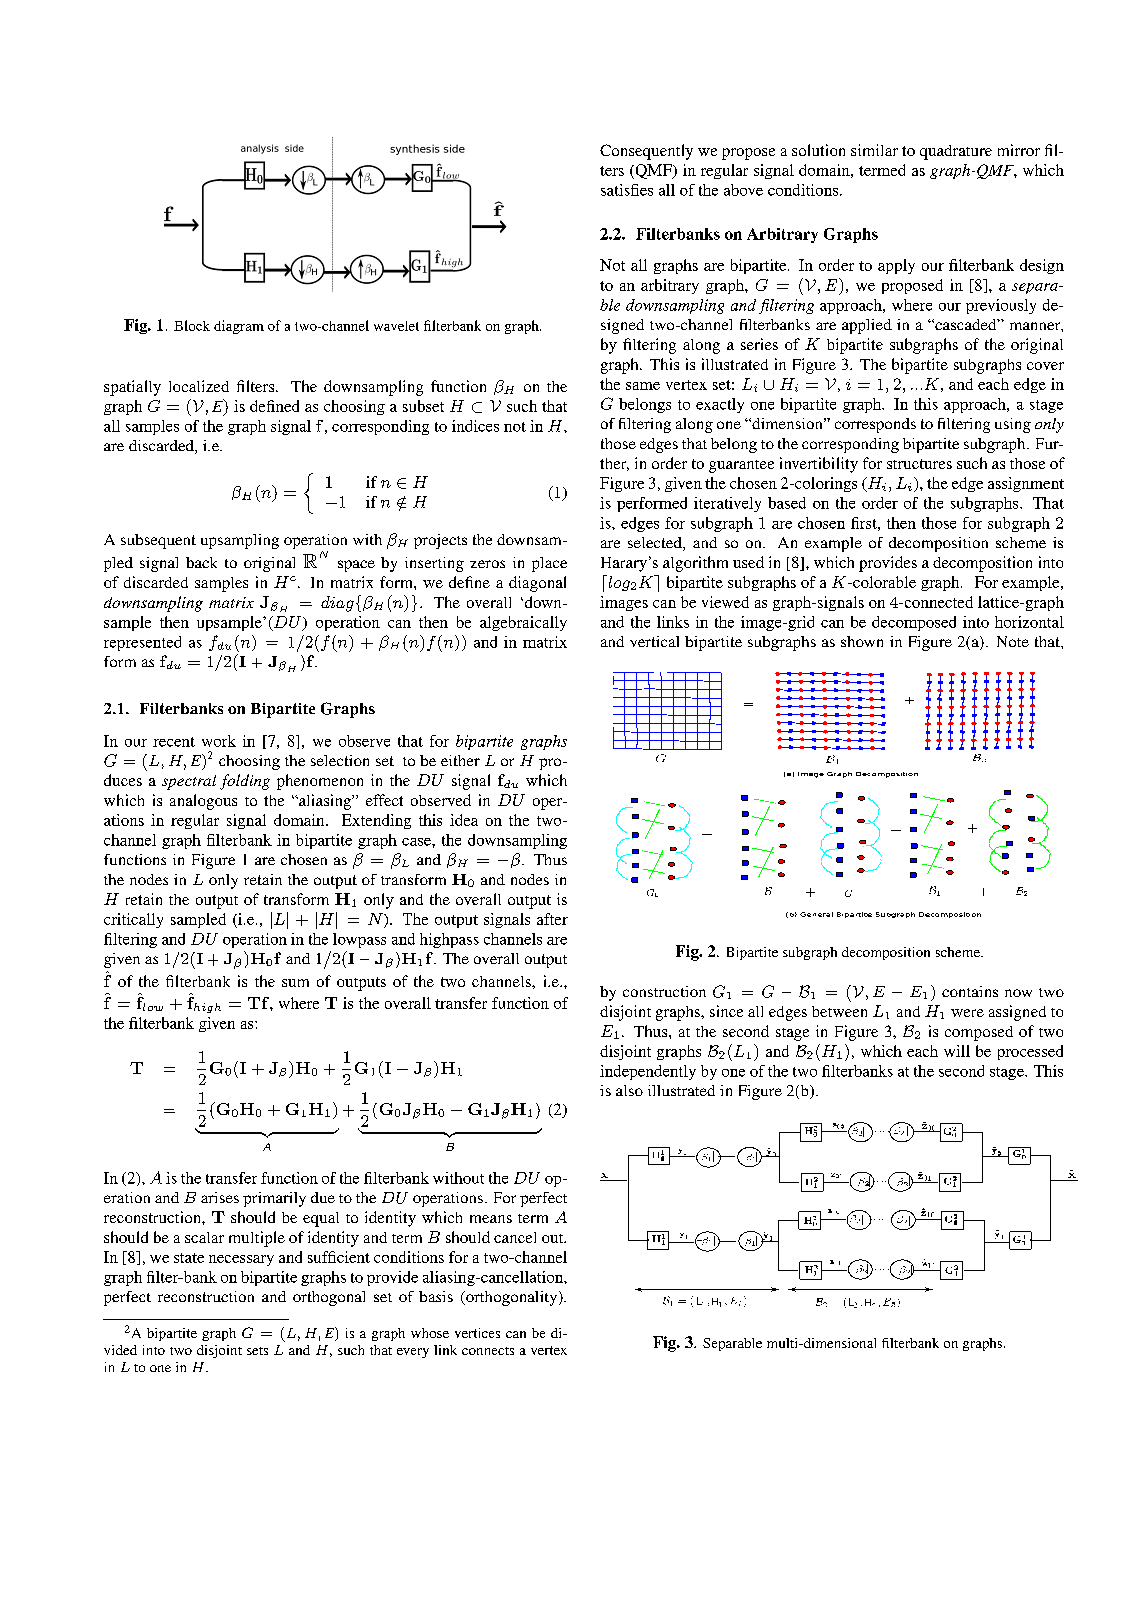  What do you see at coordinates (862, 641) in the screenshot?
I see `shown` at bounding box center [862, 641].
